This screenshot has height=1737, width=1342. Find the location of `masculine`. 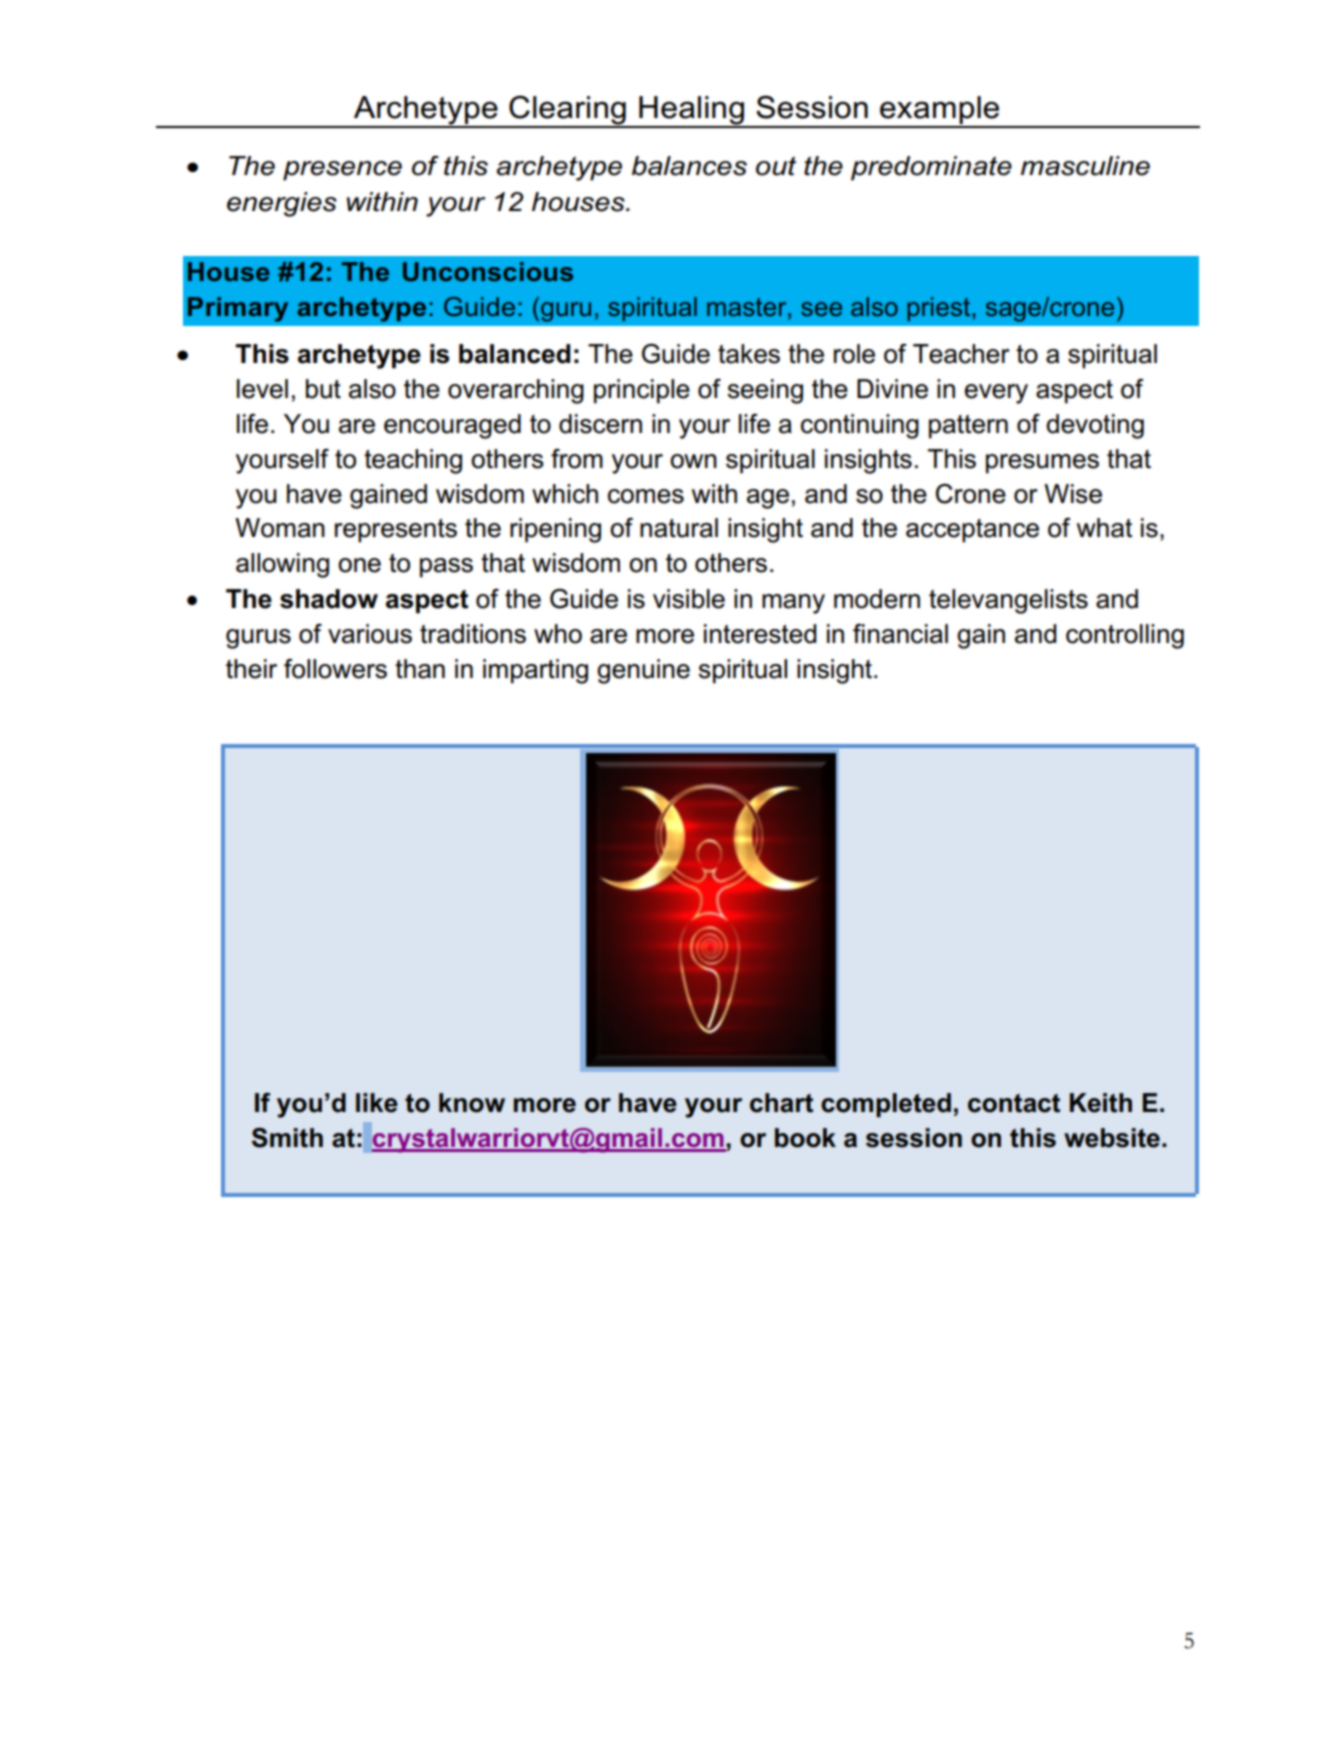

masculine is located at coordinates (1085, 166).
